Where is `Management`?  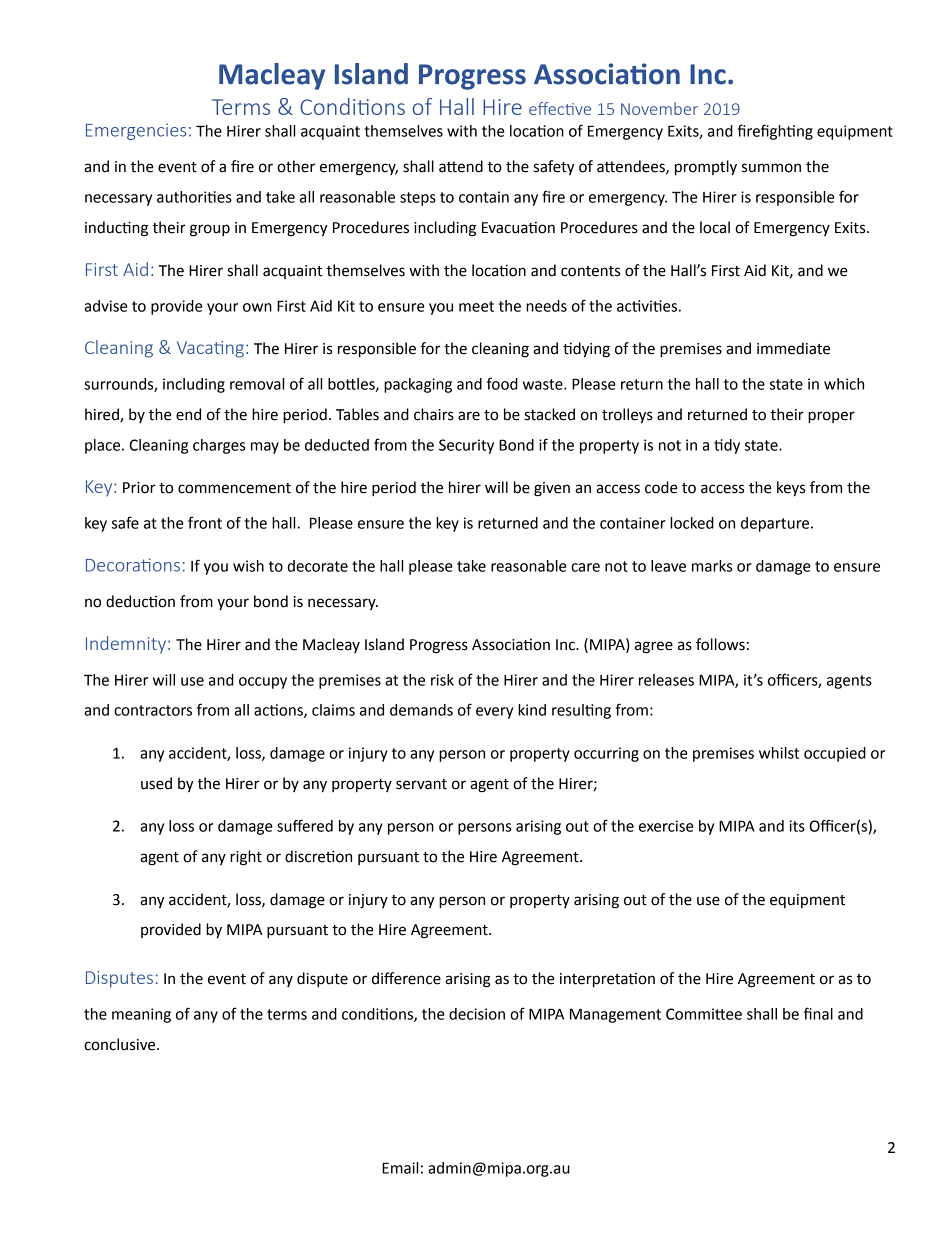 Management is located at coordinates (615, 1015).
